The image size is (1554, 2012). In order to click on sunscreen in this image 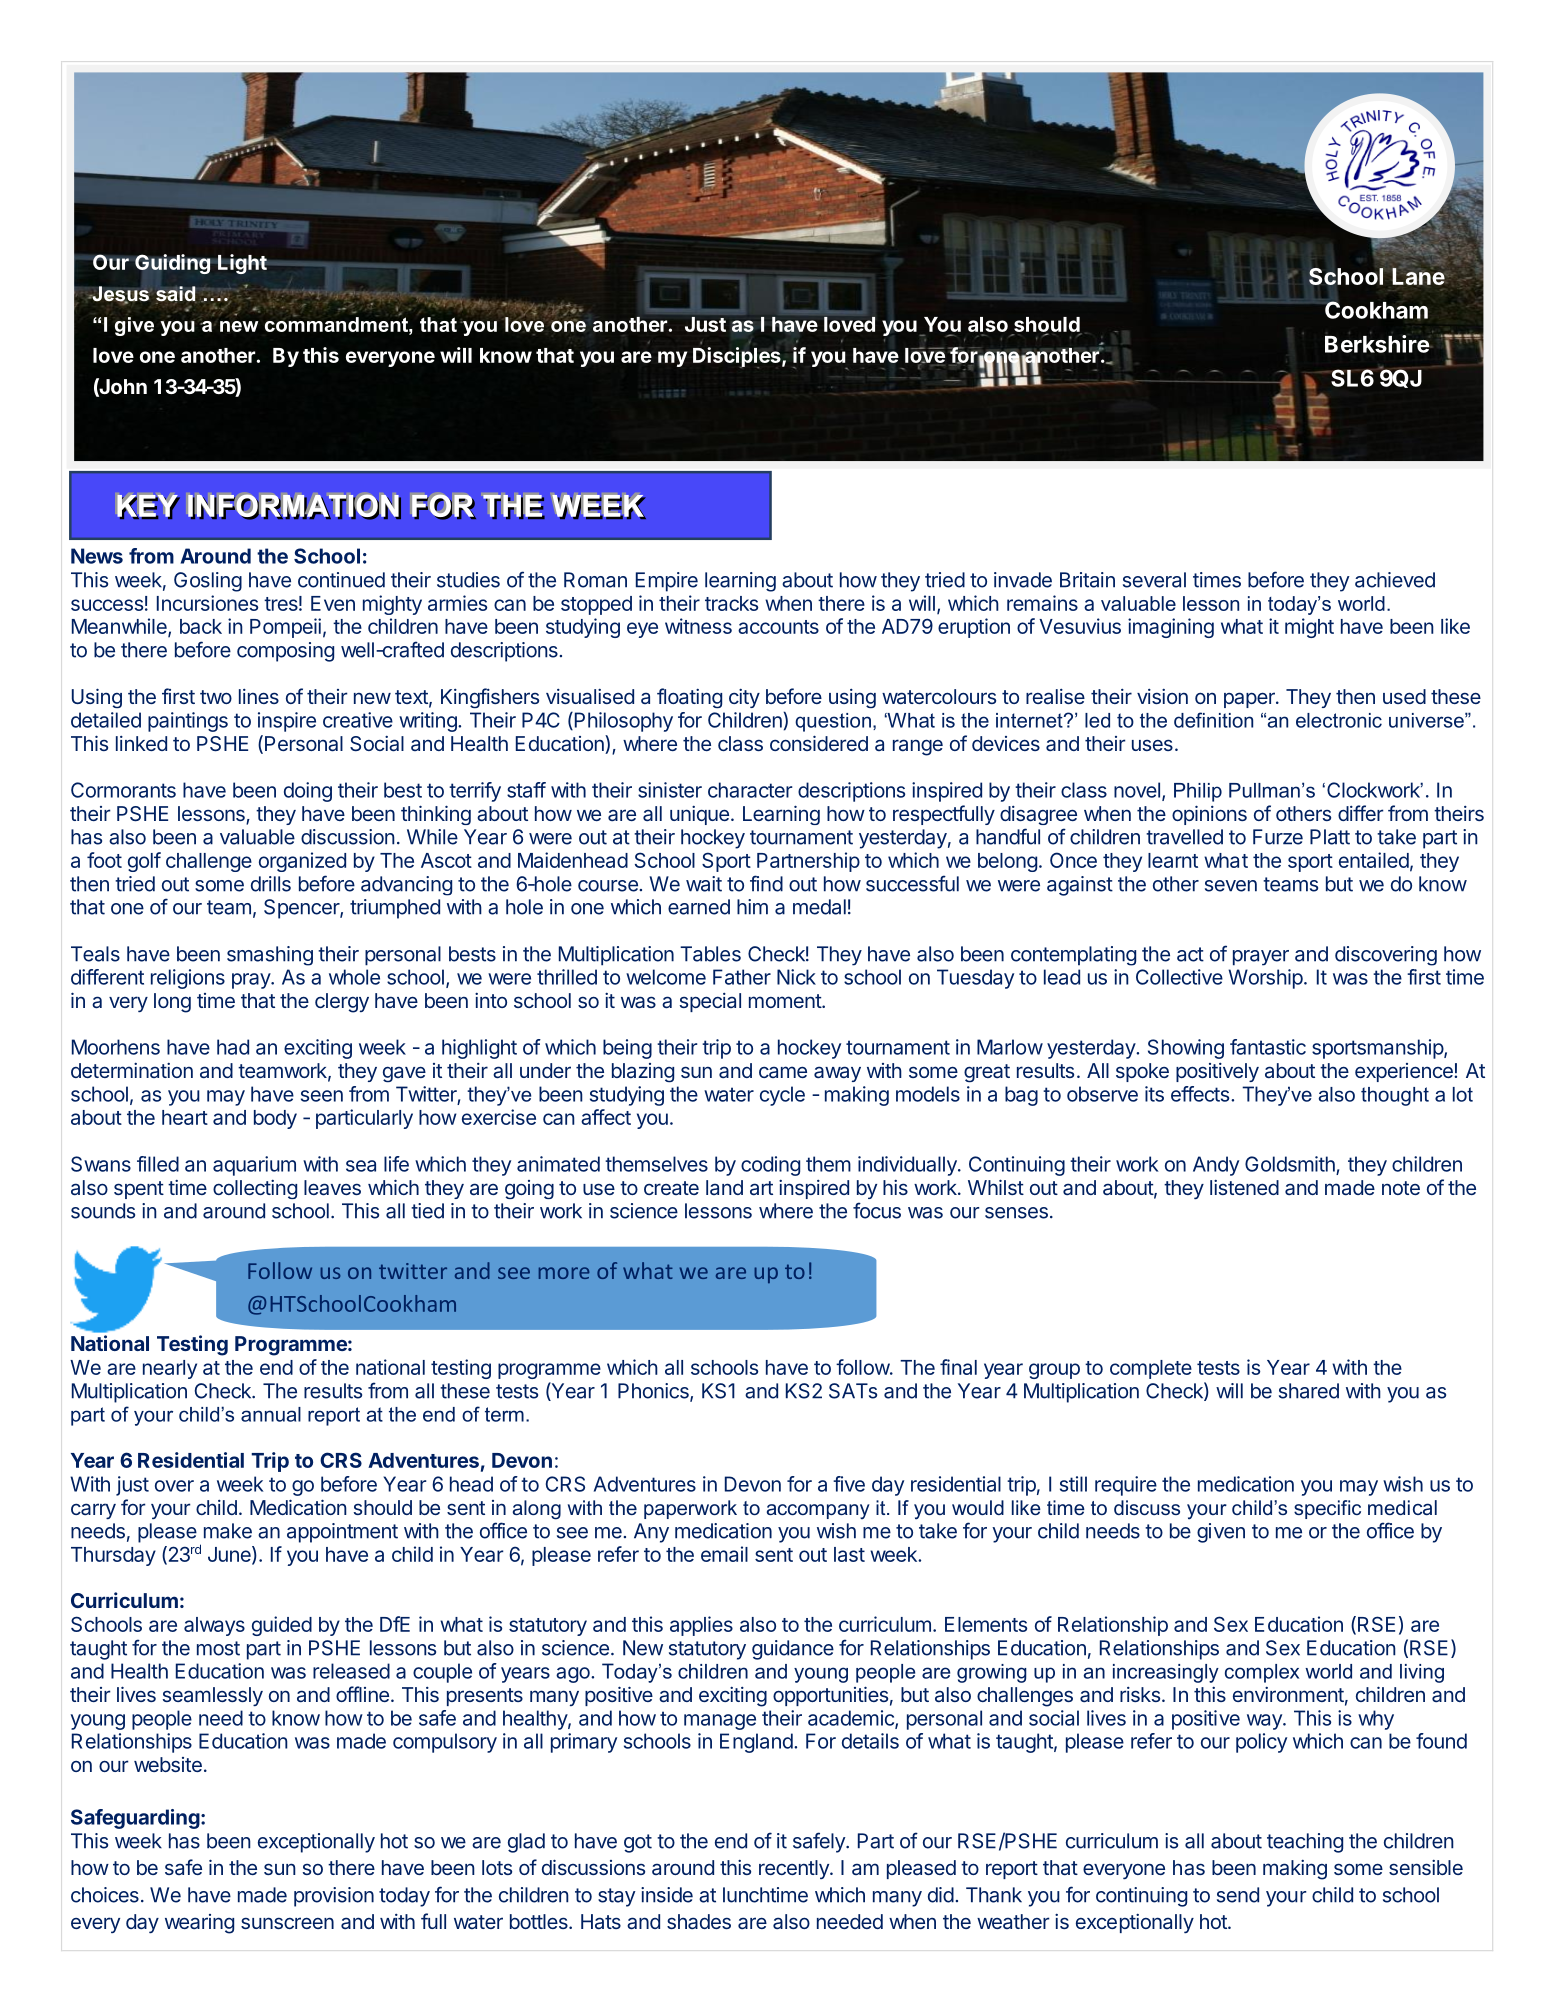, I will do `click(287, 1923)`.
